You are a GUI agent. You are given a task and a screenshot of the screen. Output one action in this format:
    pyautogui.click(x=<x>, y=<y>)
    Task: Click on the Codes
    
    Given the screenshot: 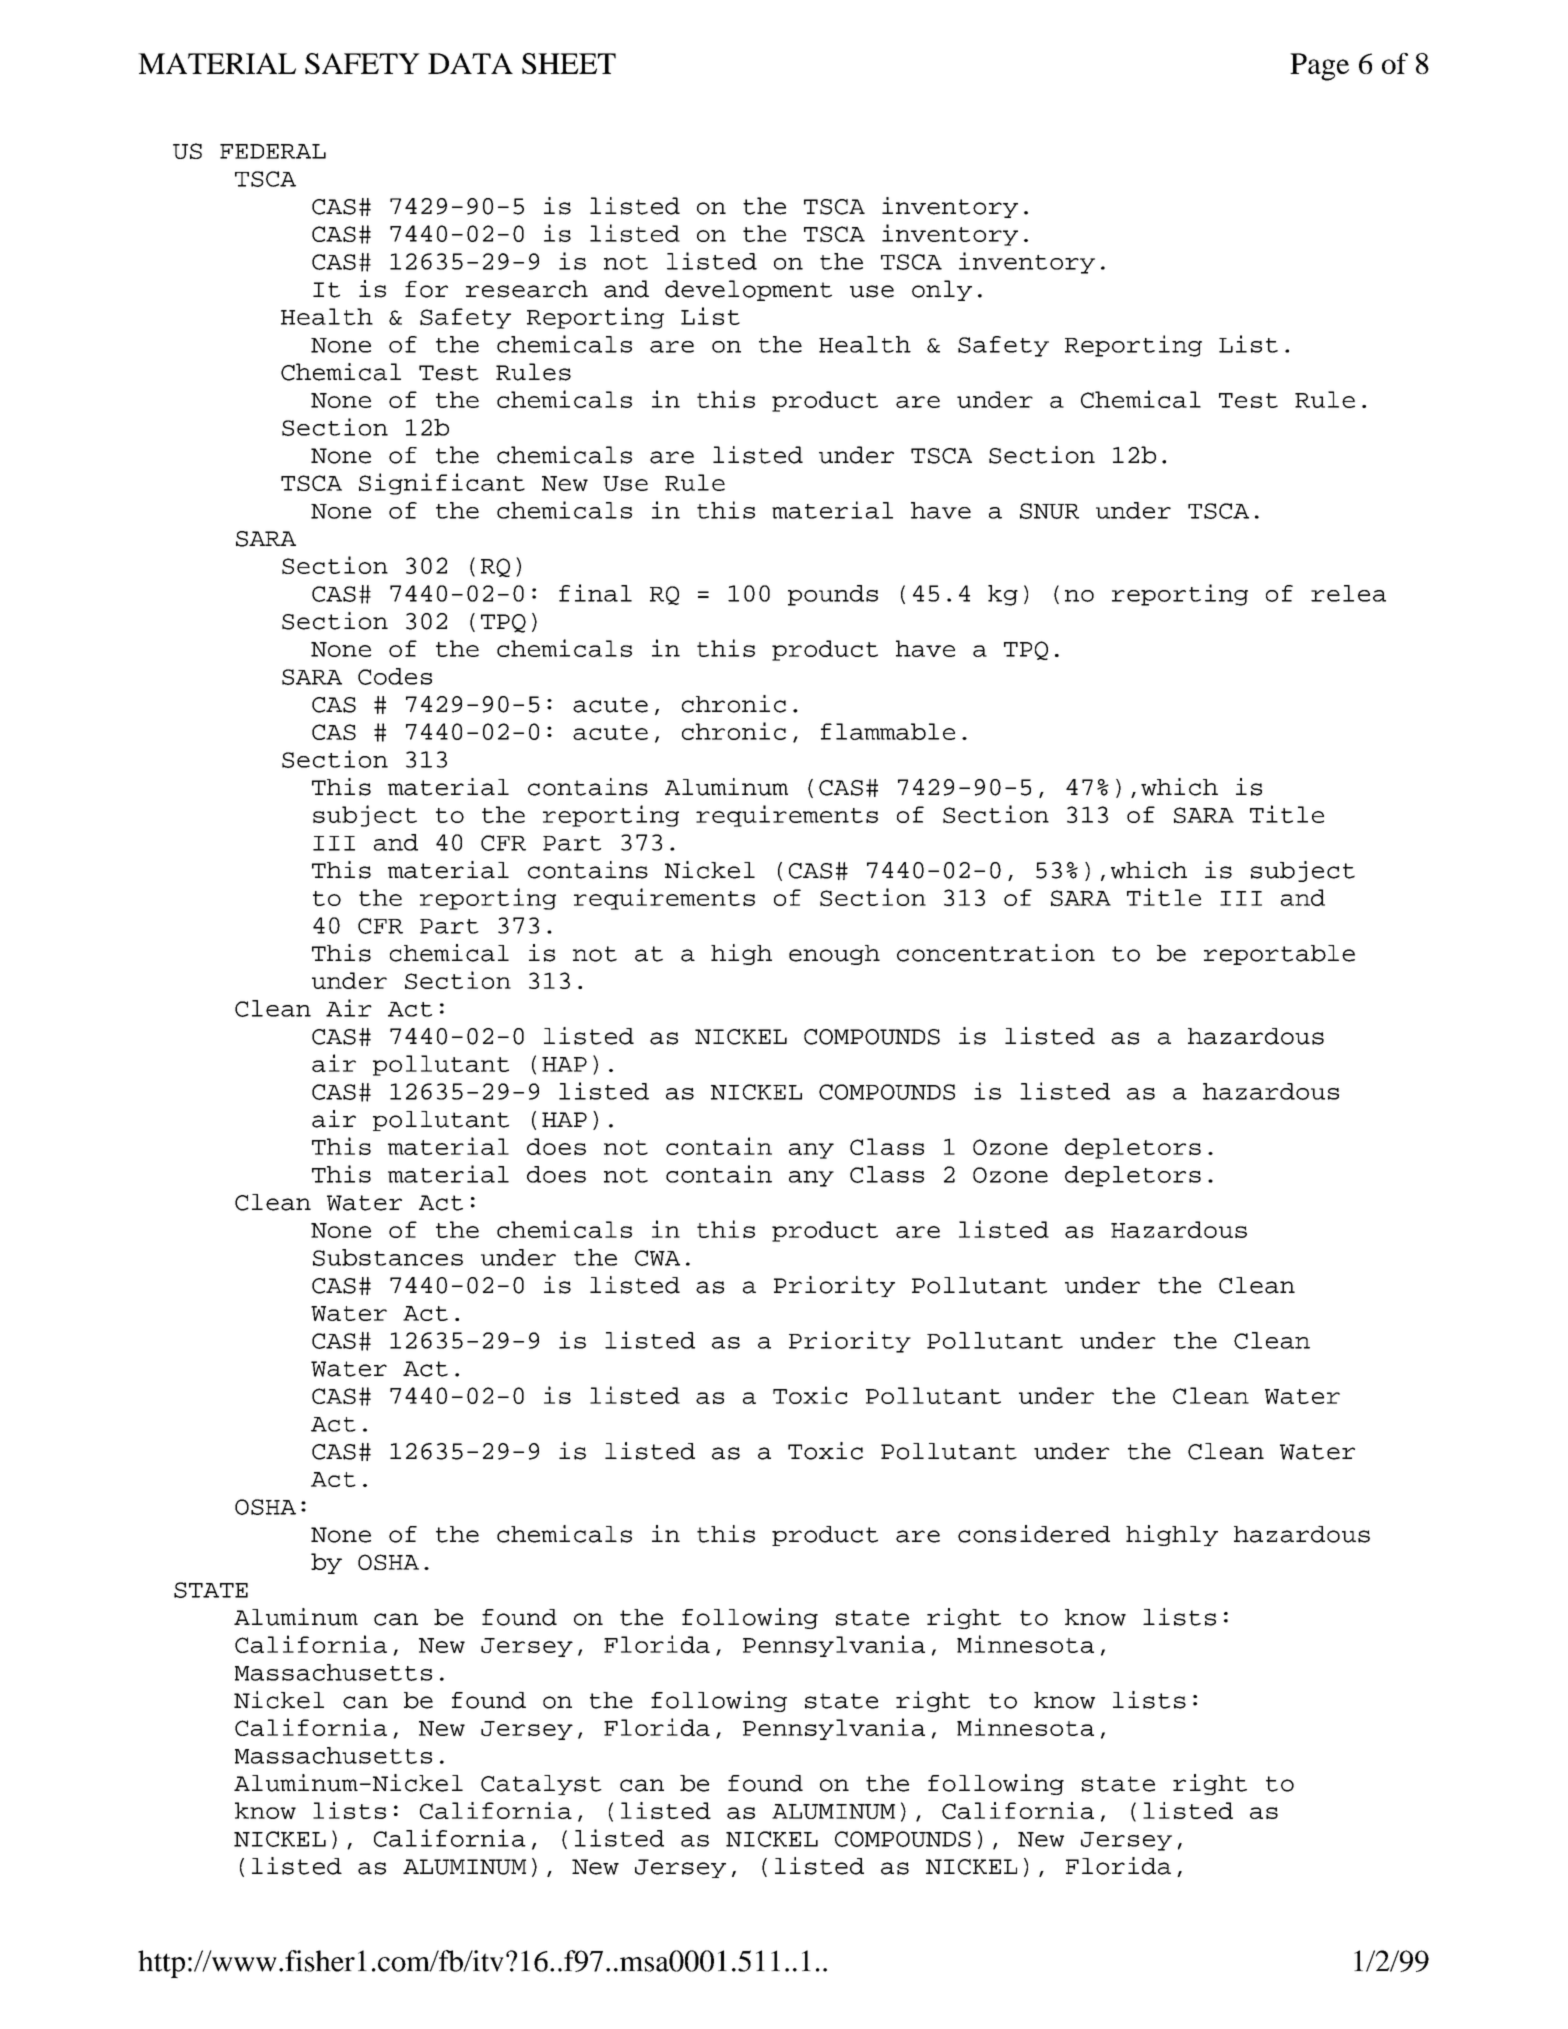 What is the action you would take?
    pyautogui.click(x=395, y=676)
